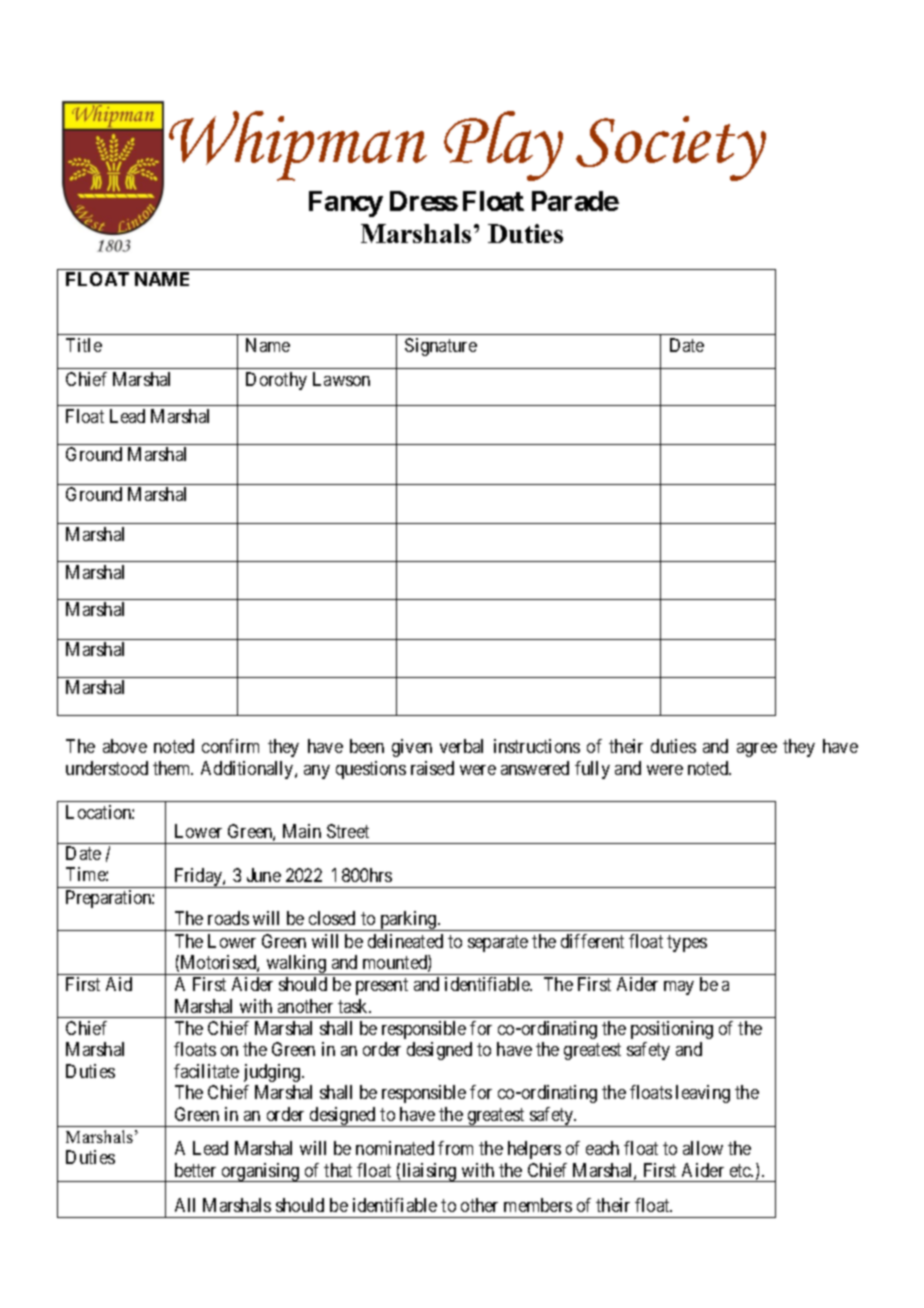 The height and width of the image is (1308, 924). I want to click on Society, so click(671, 148).
